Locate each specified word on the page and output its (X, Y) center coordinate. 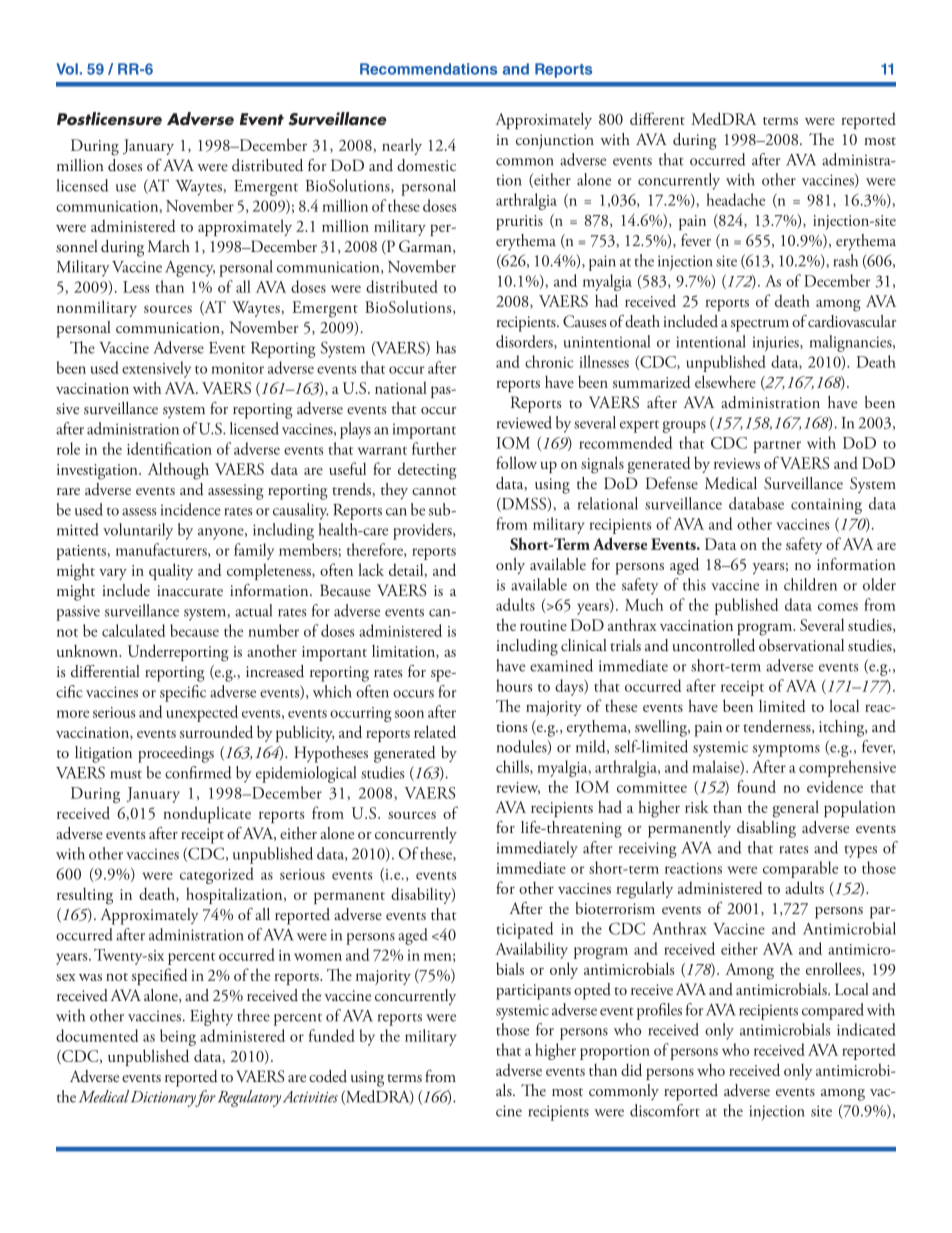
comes (838, 607)
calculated (133, 630)
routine (543, 625)
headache (735, 199)
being (178, 1037)
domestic (426, 165)
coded (328, 1076)
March (169, 246)
